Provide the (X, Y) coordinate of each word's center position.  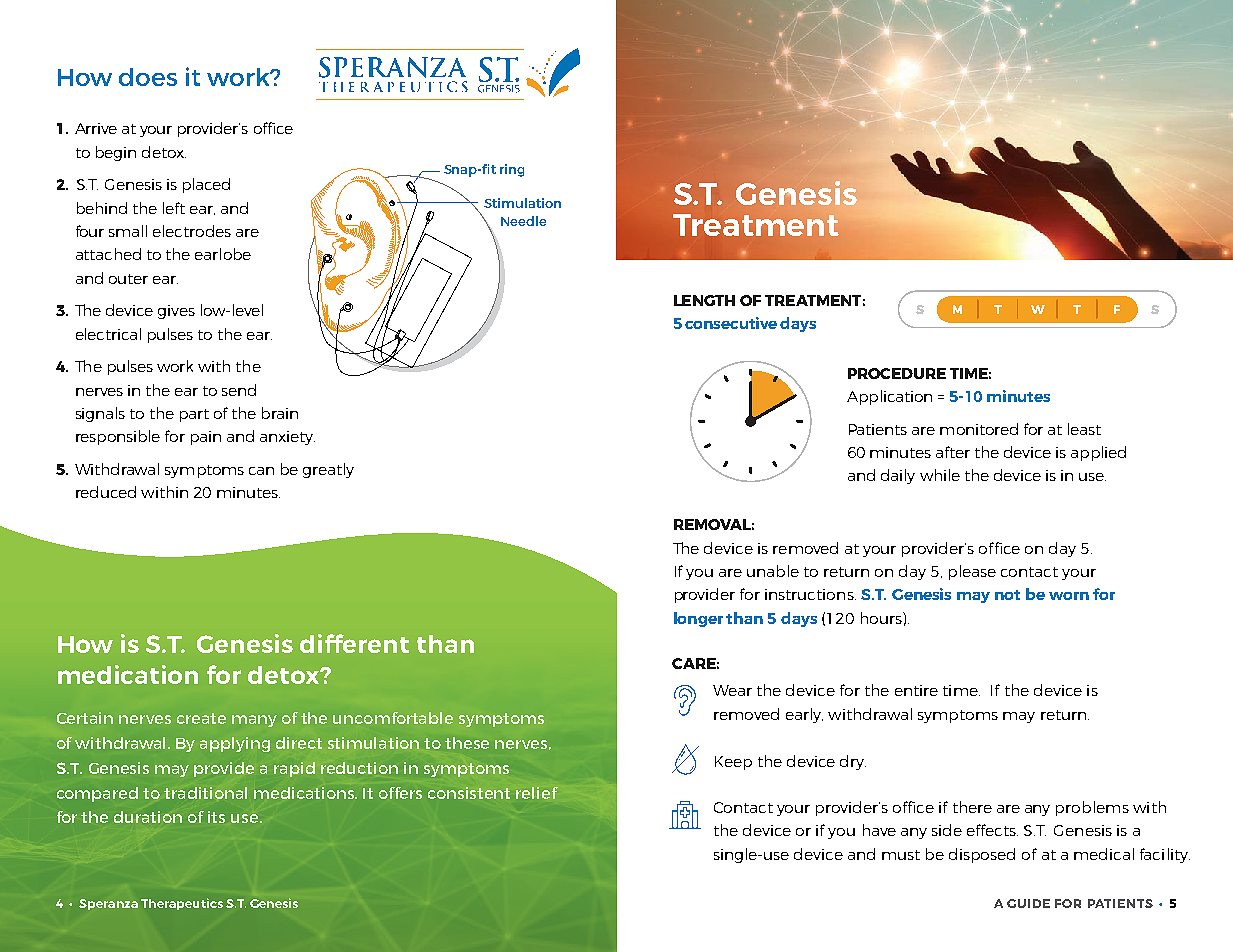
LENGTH (704, 300)
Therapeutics (182, 904)
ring (512, 170)
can (261, 471)
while (940, 475)
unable (773, 571)
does (148, 77)
